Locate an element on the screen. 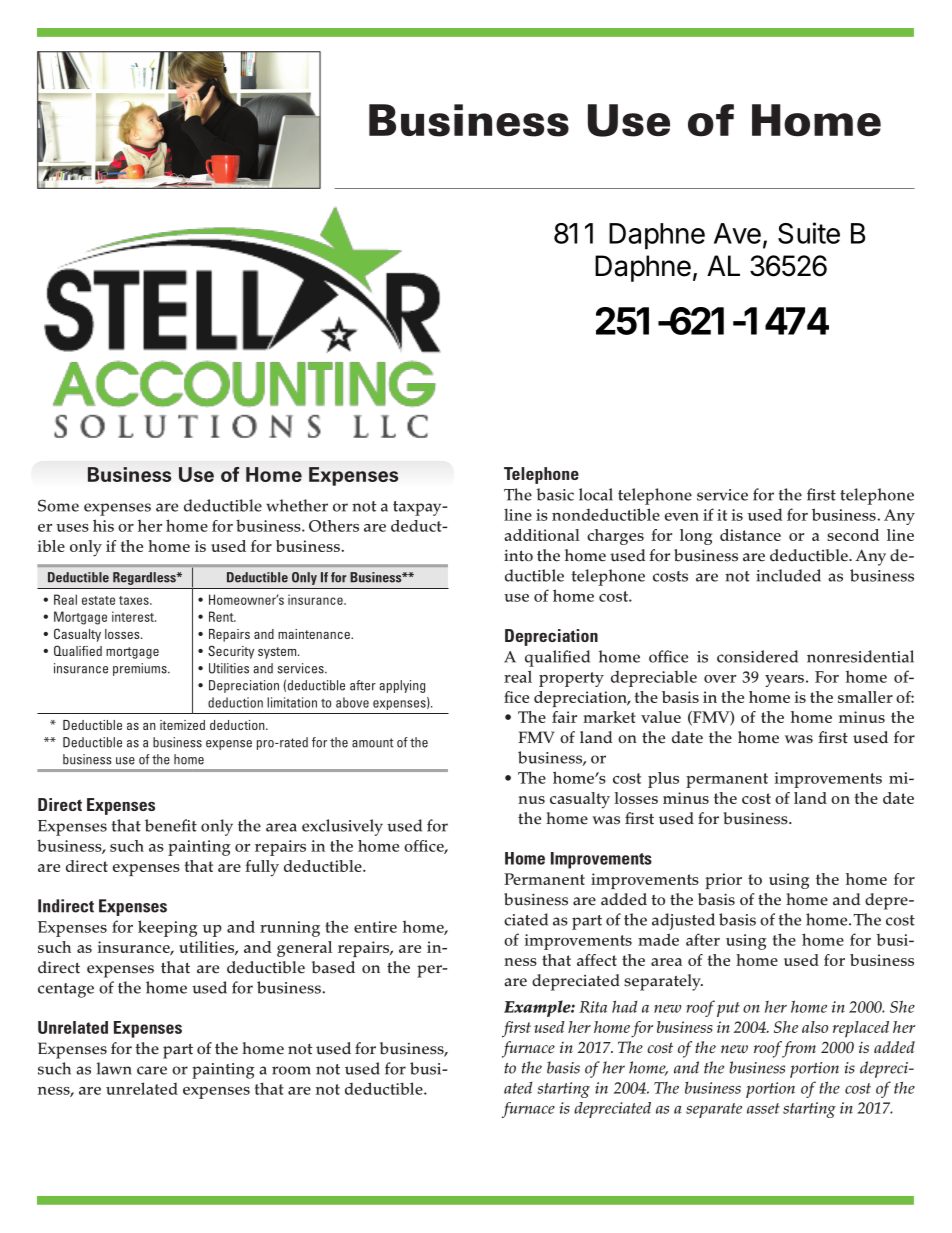 The image size is (952, 1233). Suite is located at coordinates (809, 233).
